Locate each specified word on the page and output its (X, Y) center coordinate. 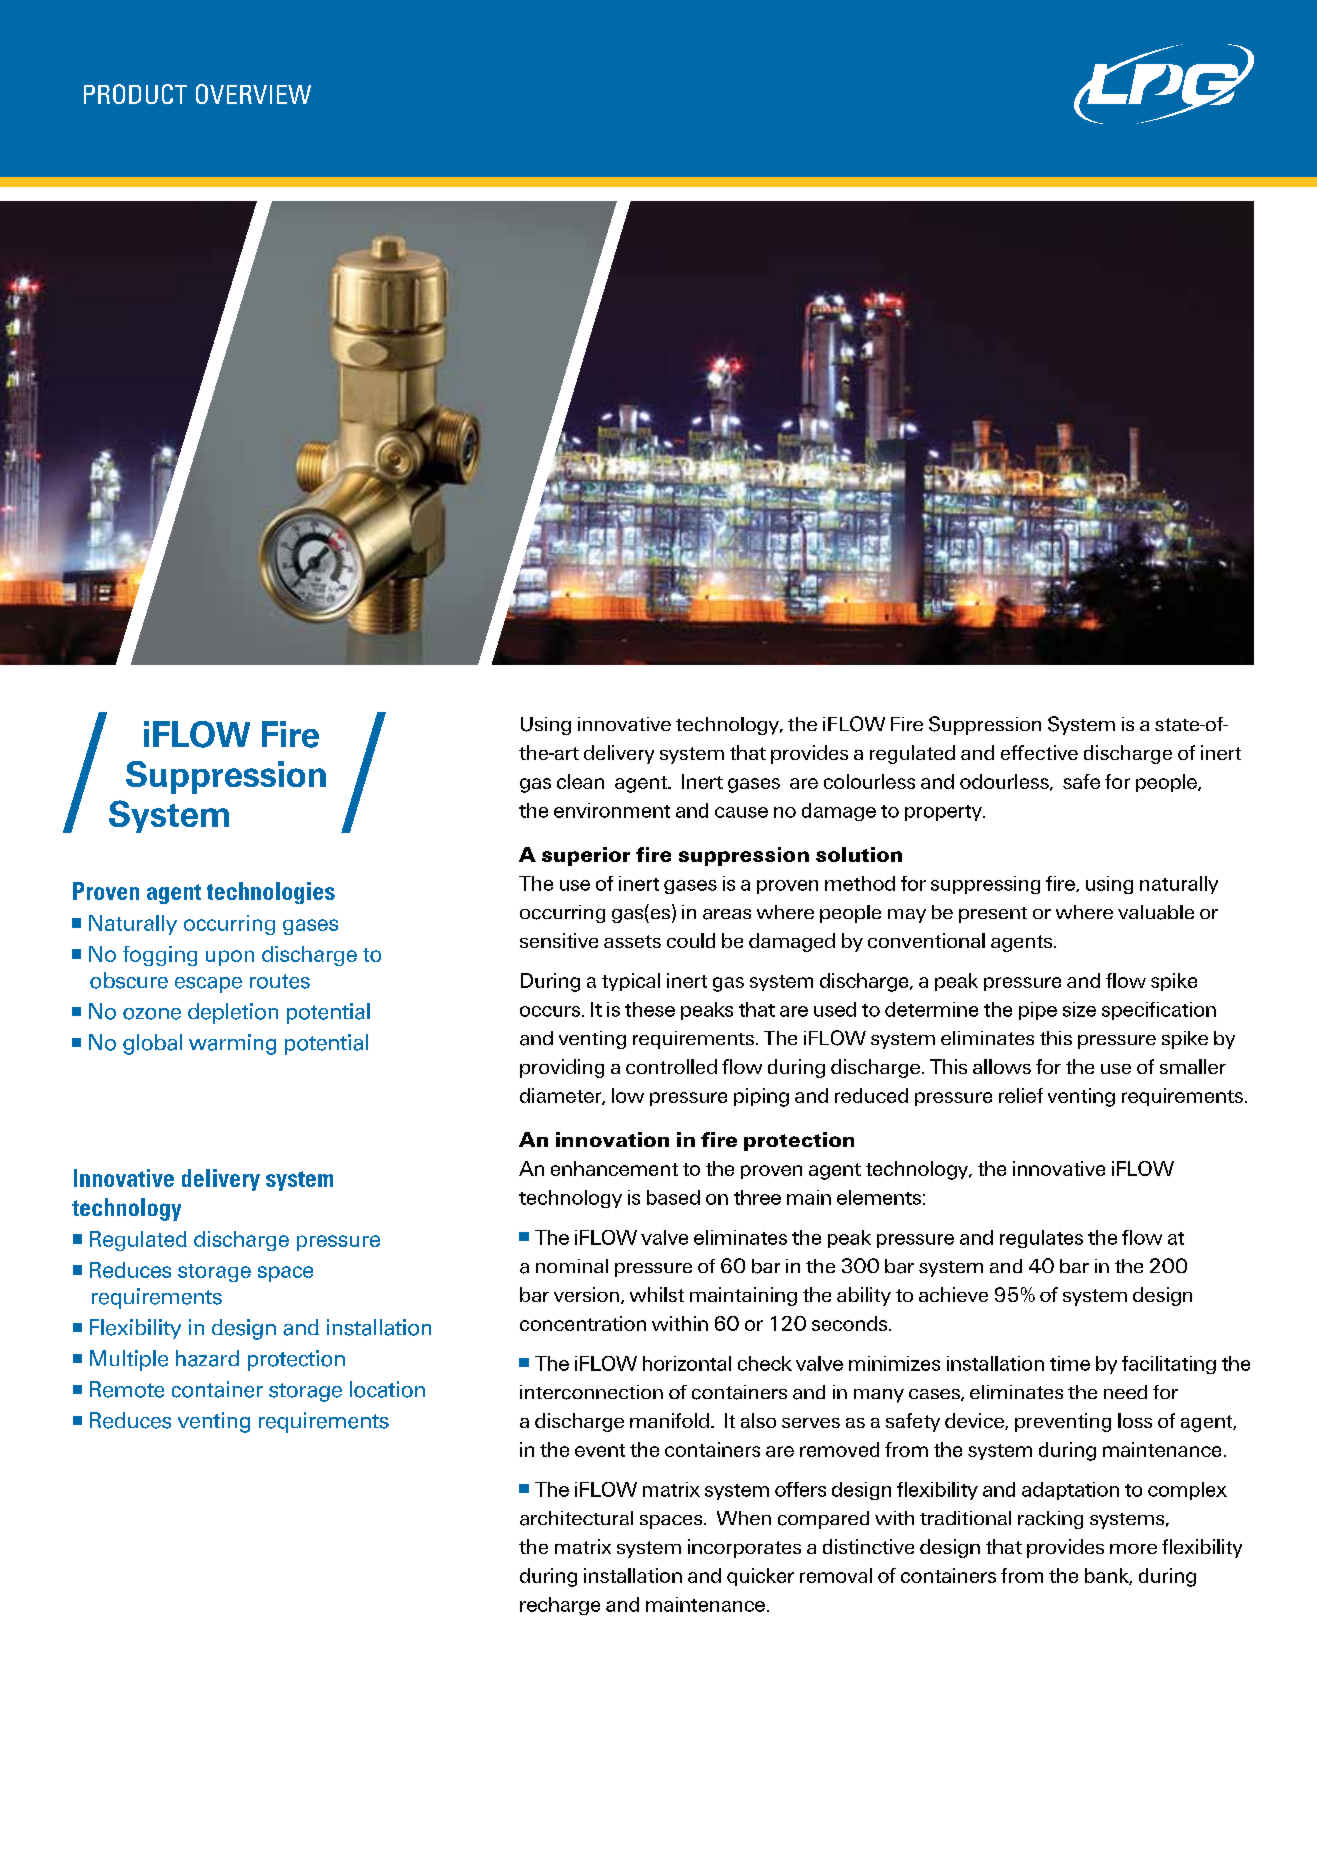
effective (1039, 752)
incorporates (744, 1548)
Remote (127, 1389)
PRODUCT (135, 94)
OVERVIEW (253, 94)
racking (1050, 1520)
